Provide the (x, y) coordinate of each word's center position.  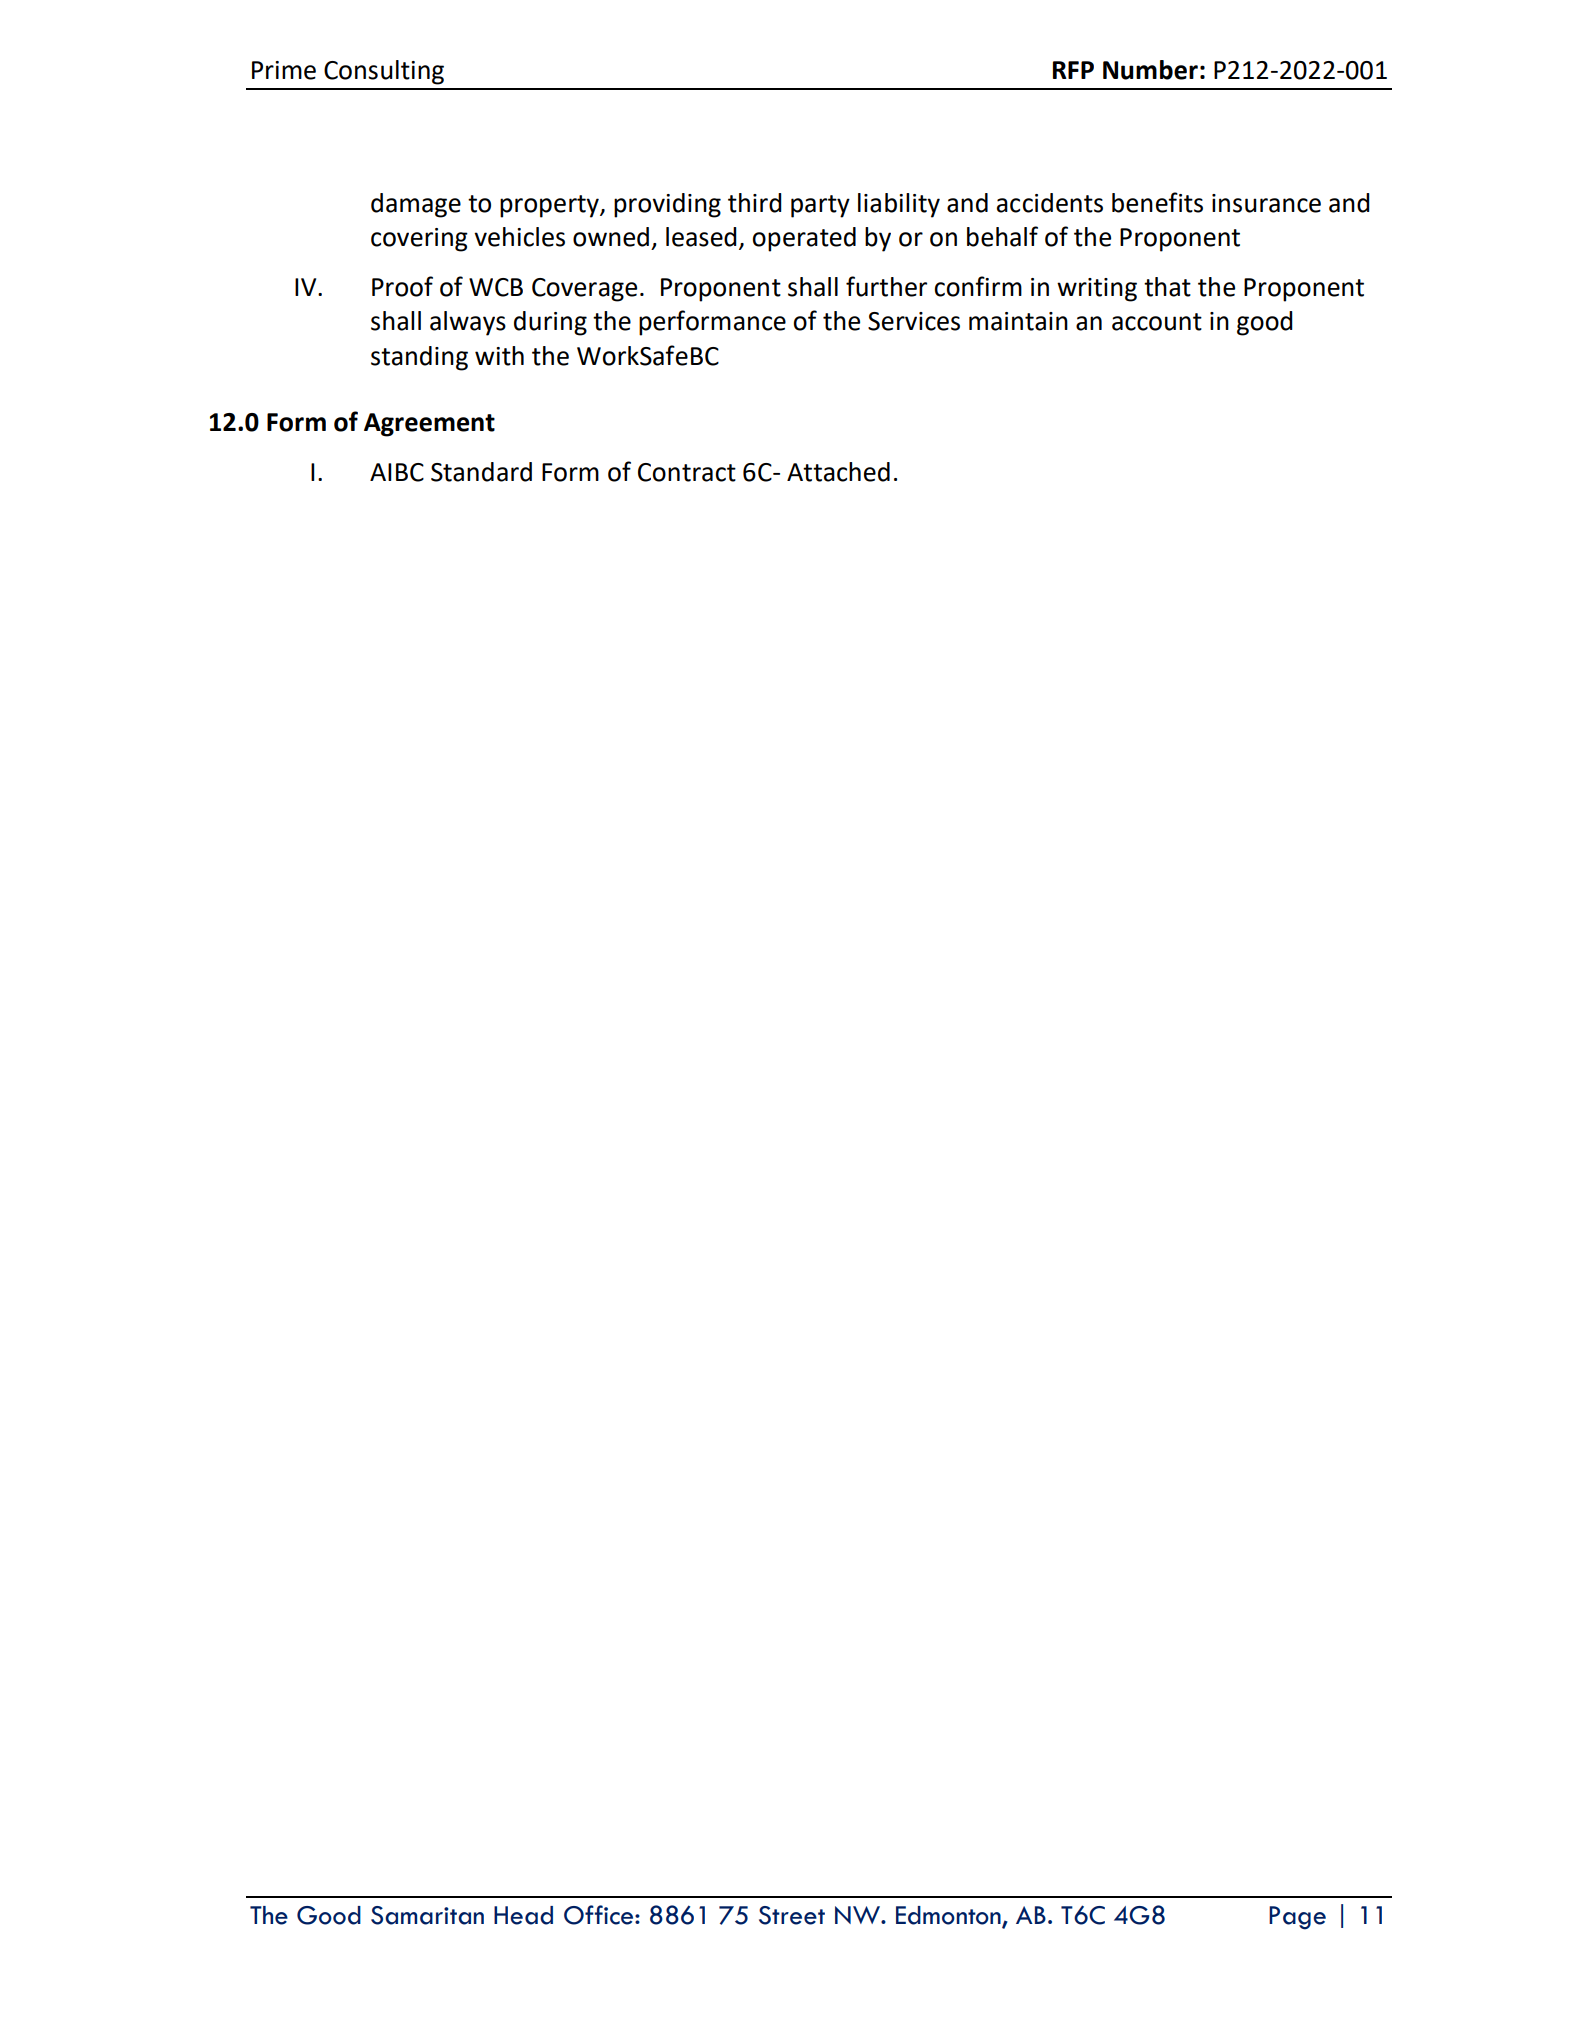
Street (792, 1915)
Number (1150, 70)
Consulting (384, 72)
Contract (687, 472)
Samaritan (427, 1915)
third (755, 203)
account (1157, 322)
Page (1297, 1918)
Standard (481, 472)
